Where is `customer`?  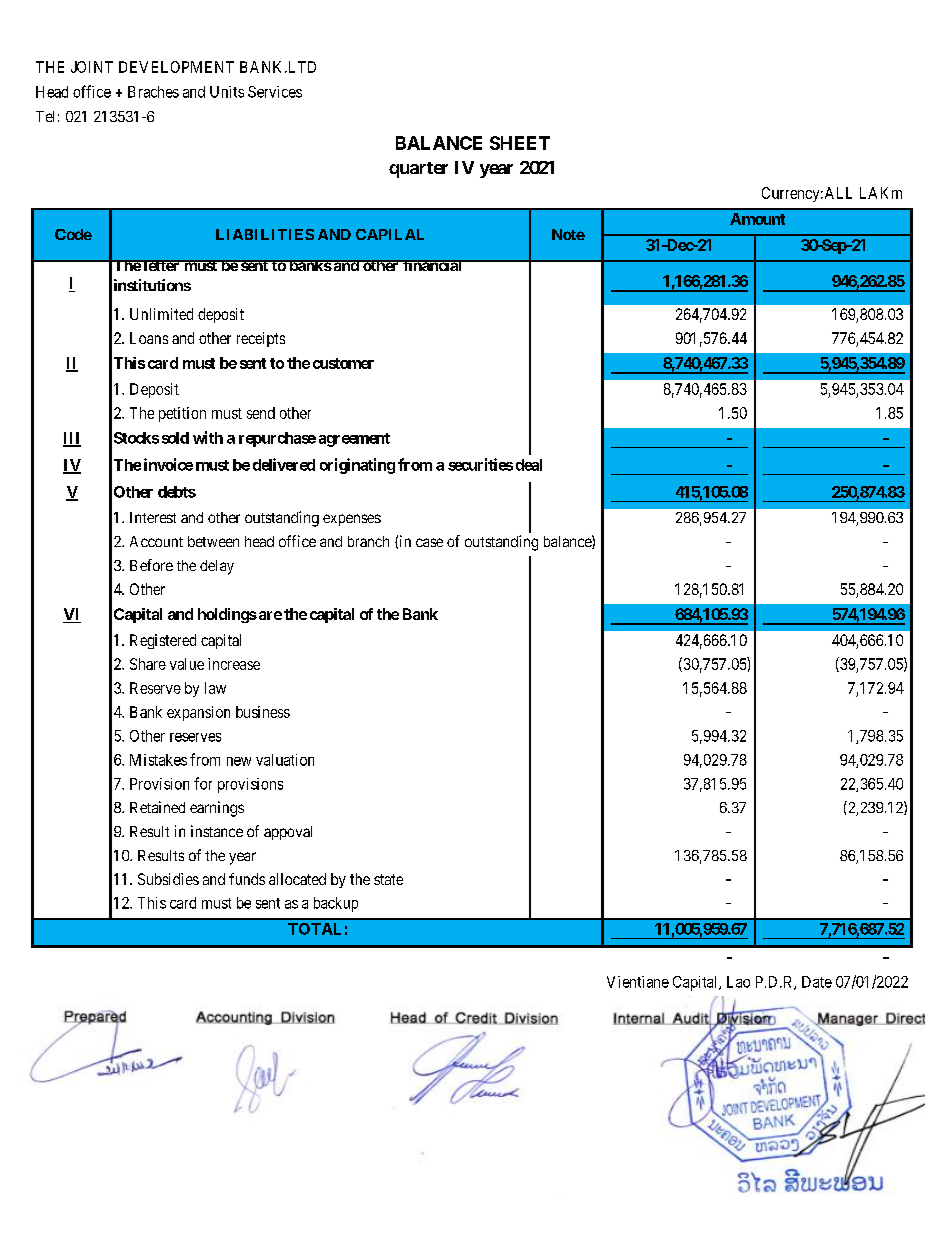 customer is located at coordinates (343, 363).
